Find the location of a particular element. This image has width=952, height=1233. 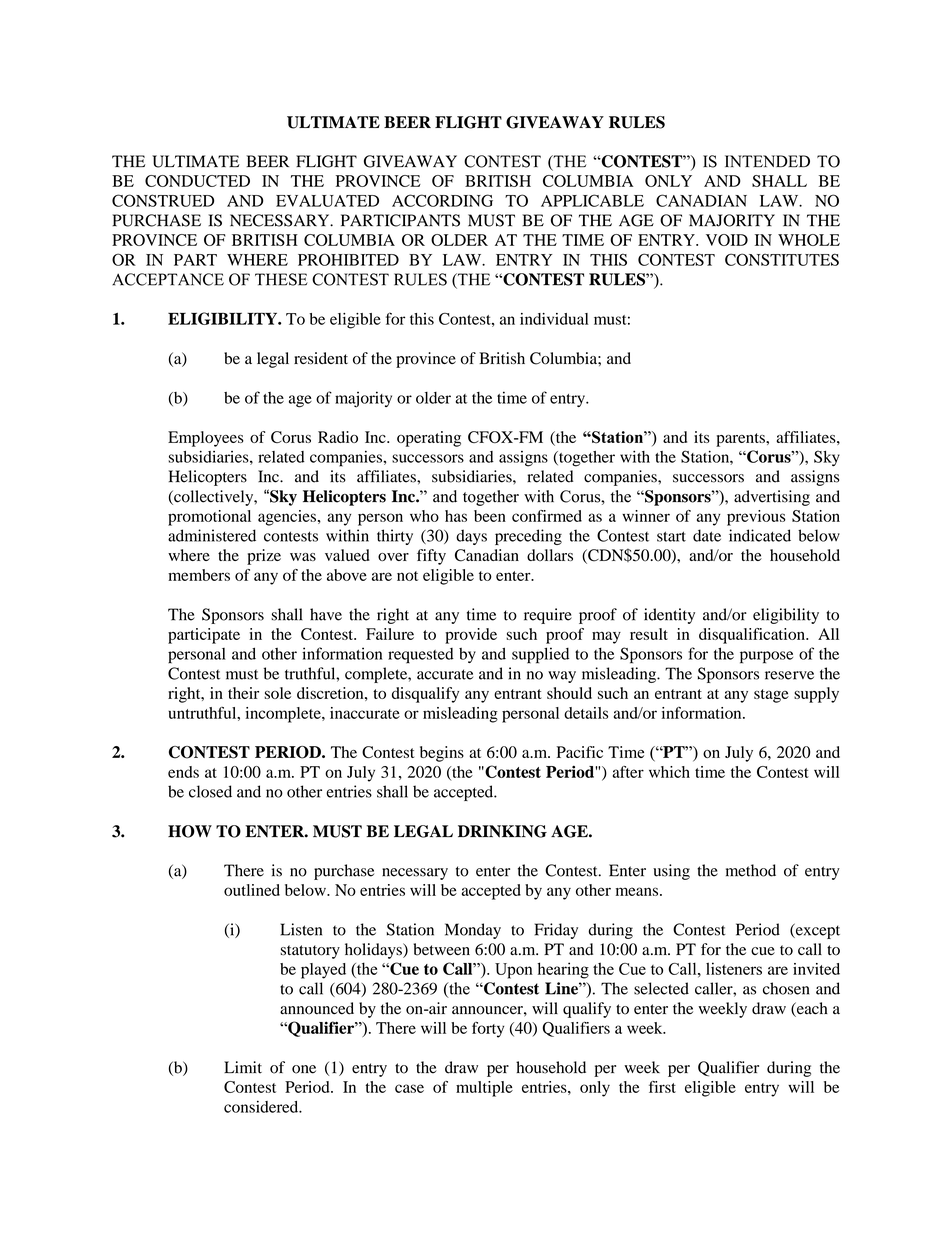

Limit is located at coordinates (243, 1067).
